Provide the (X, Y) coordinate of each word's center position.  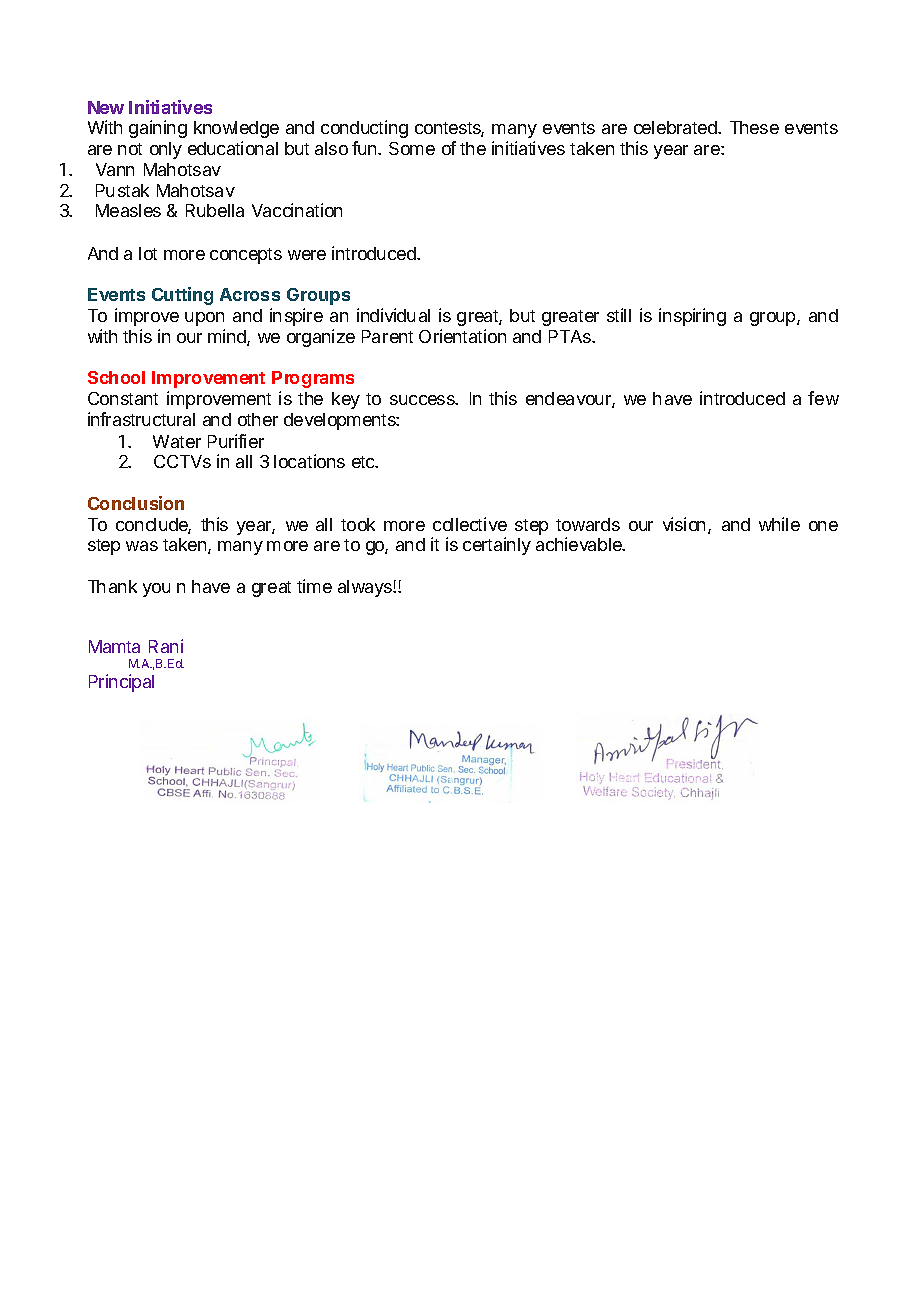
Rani (166, 646)
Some (412, 148)
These (754, 127)
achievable (580, 544)
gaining (158, 129)
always (366, 588)
